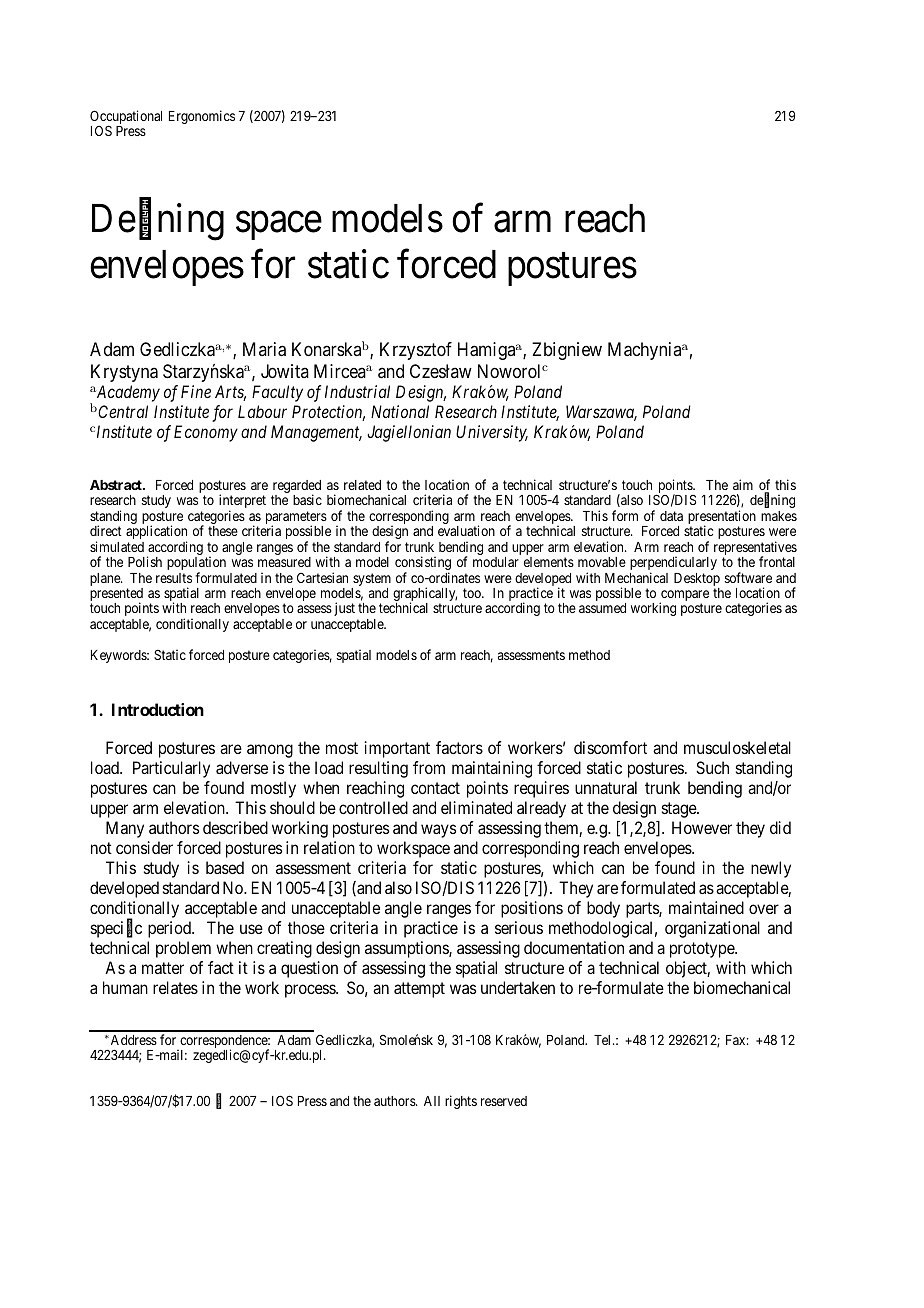 The width and height of the page is (924, 1308). Describe the element at coordinates (425, 595) in the page. I see `graphically` at that location.
